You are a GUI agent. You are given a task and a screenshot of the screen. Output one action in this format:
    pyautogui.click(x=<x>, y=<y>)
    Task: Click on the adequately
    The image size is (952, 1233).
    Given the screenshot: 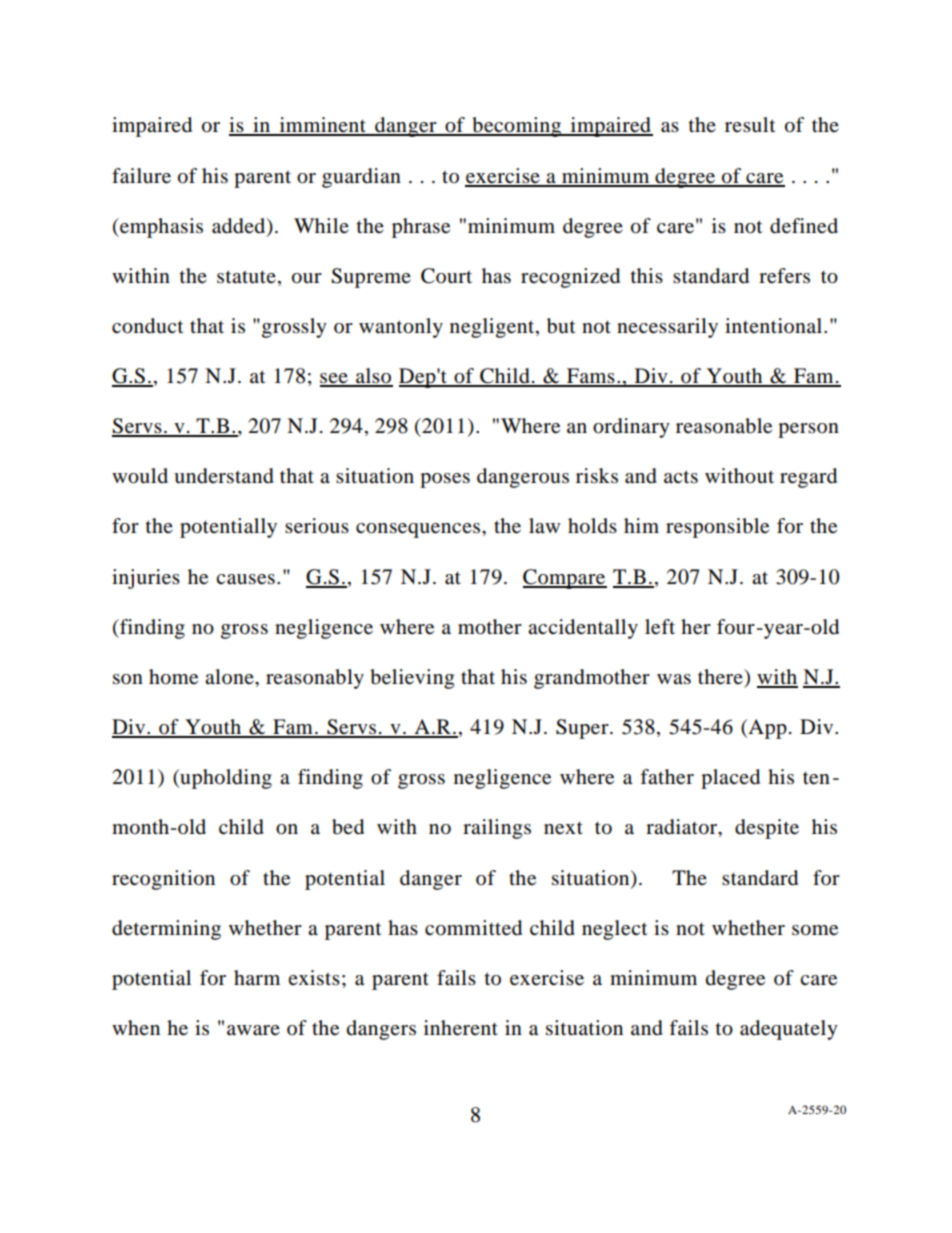 What is the action you would take?
    pyautogui.click(x=789, y=1030)
